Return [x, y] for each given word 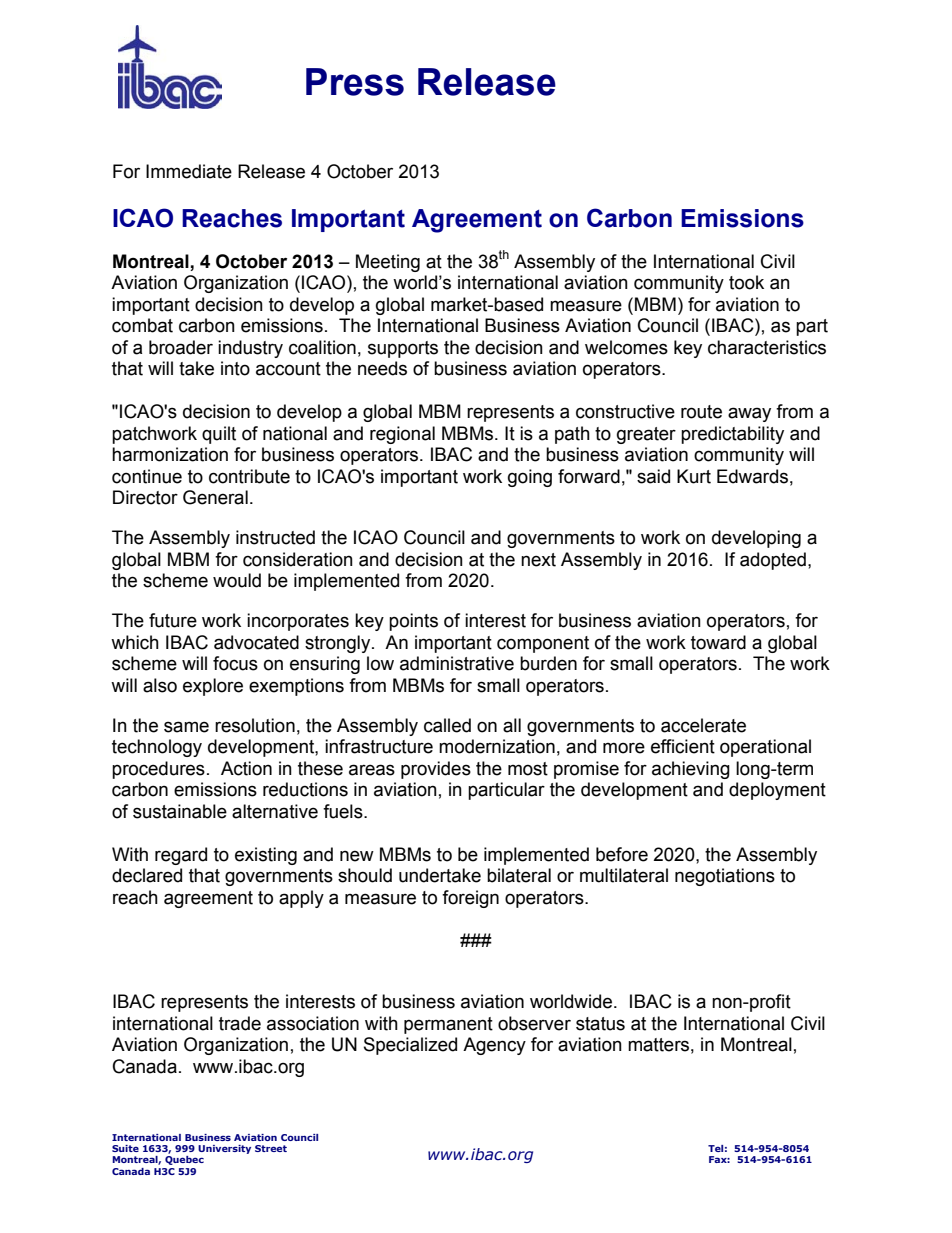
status [600, 1024]
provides [436, 770]
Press [355, 82]
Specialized [410, 1046]
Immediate [189, 171]
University [224, 1149]
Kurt [694, 476]
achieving [691, 770]
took [746, 282]
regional [402, 435]
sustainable [180, 811]
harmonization [170, 454]
